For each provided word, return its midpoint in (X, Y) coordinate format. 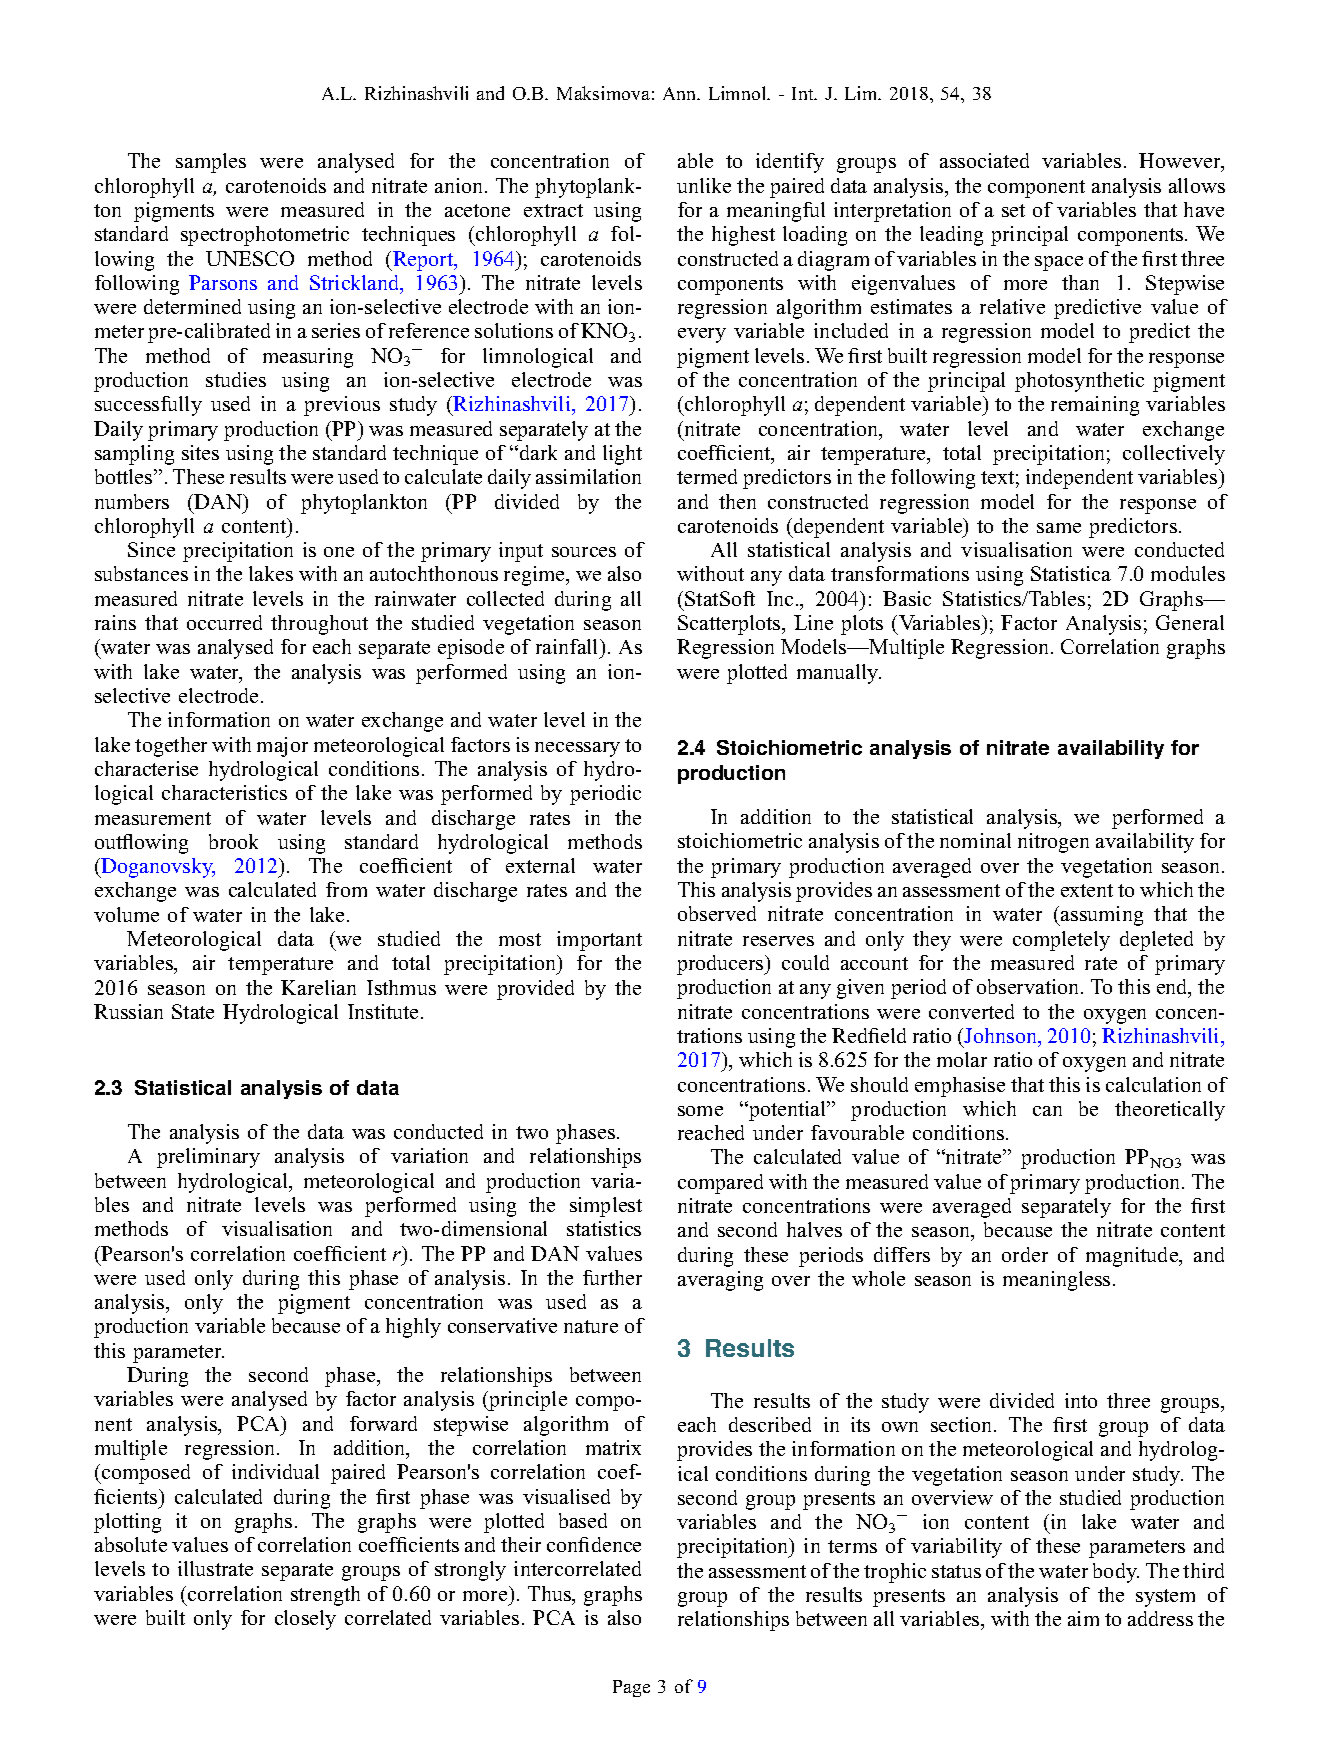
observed (717, 913)
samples (211, 163)
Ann (681, 93)
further (612, 1277)
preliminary (208, 1158)
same (1059, 528)
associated (984, 160)
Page (631, 1688)
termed (707, 476)
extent (1087, 890)
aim (1083, 1618)
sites (200, 452)
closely (305, 1620)
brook (233, 841)
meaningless (1056, 1281)
